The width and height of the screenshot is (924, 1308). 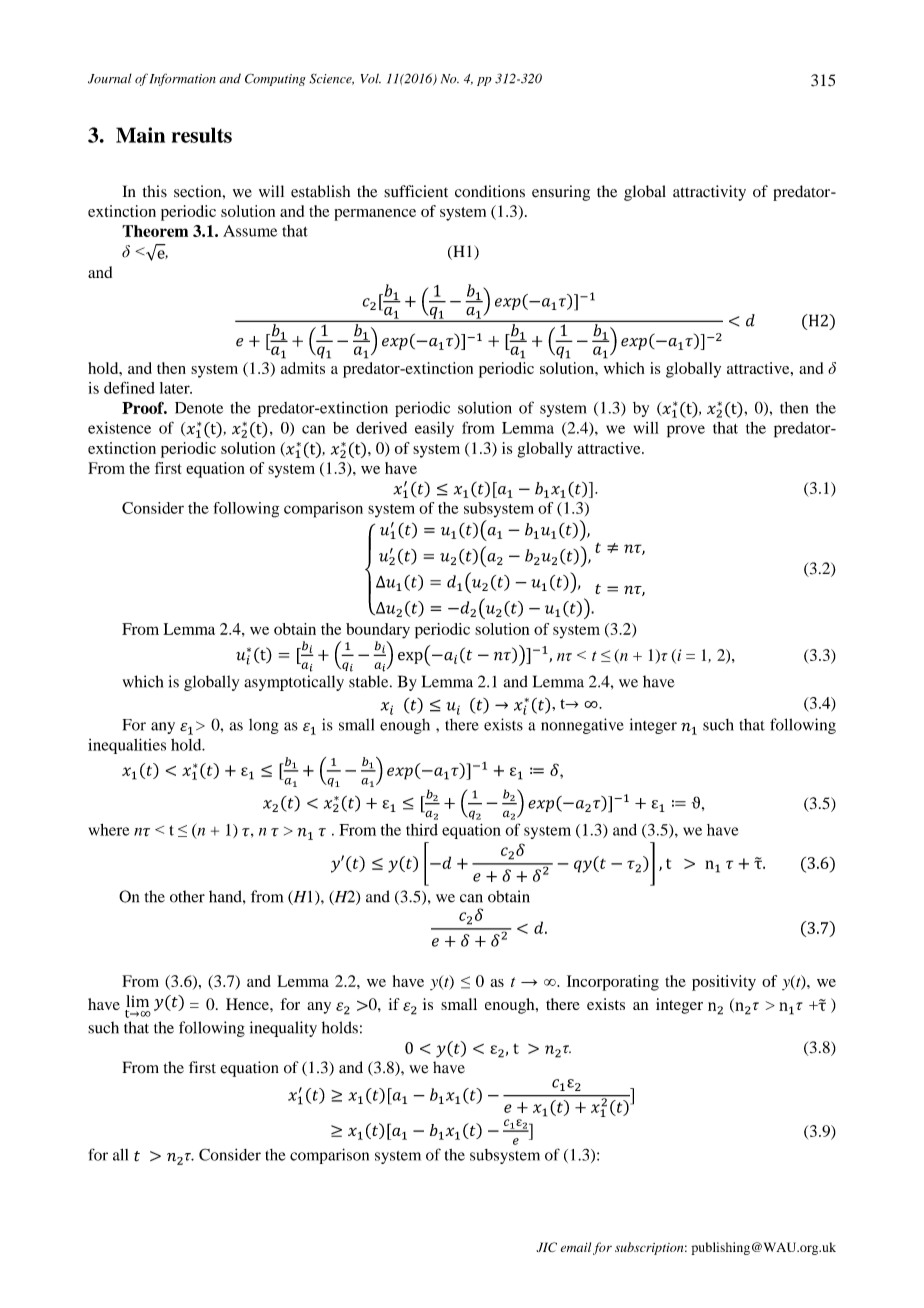 What do you see at coordinates (202, 135) in the screenshot?
I see `results` at bounding box center [202, 135].
